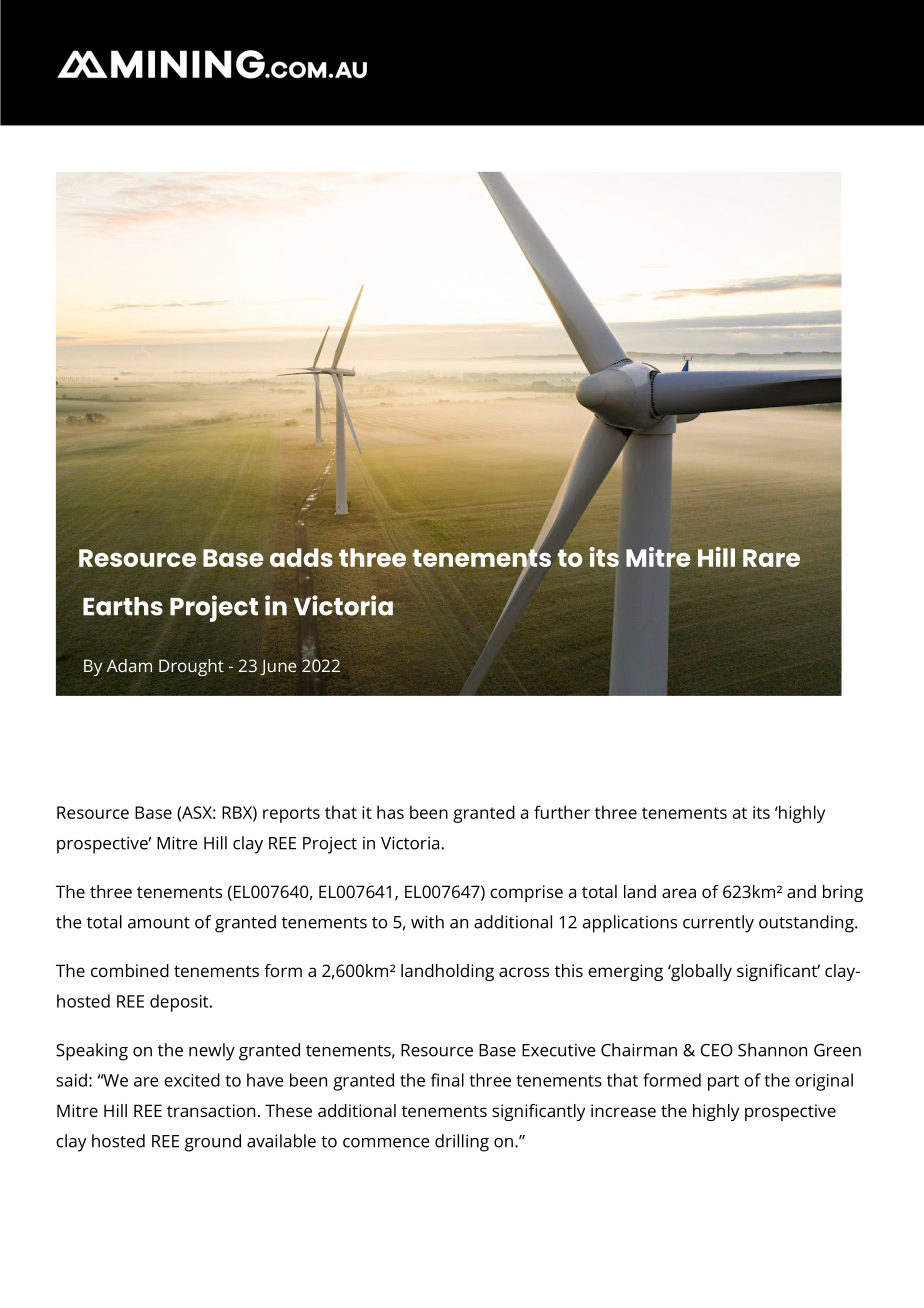 The height and width of the image is (1308, 924). What do you see at coordinates (771, 558) in the image?
I see `Rare` at bounding box center [771, 558].
